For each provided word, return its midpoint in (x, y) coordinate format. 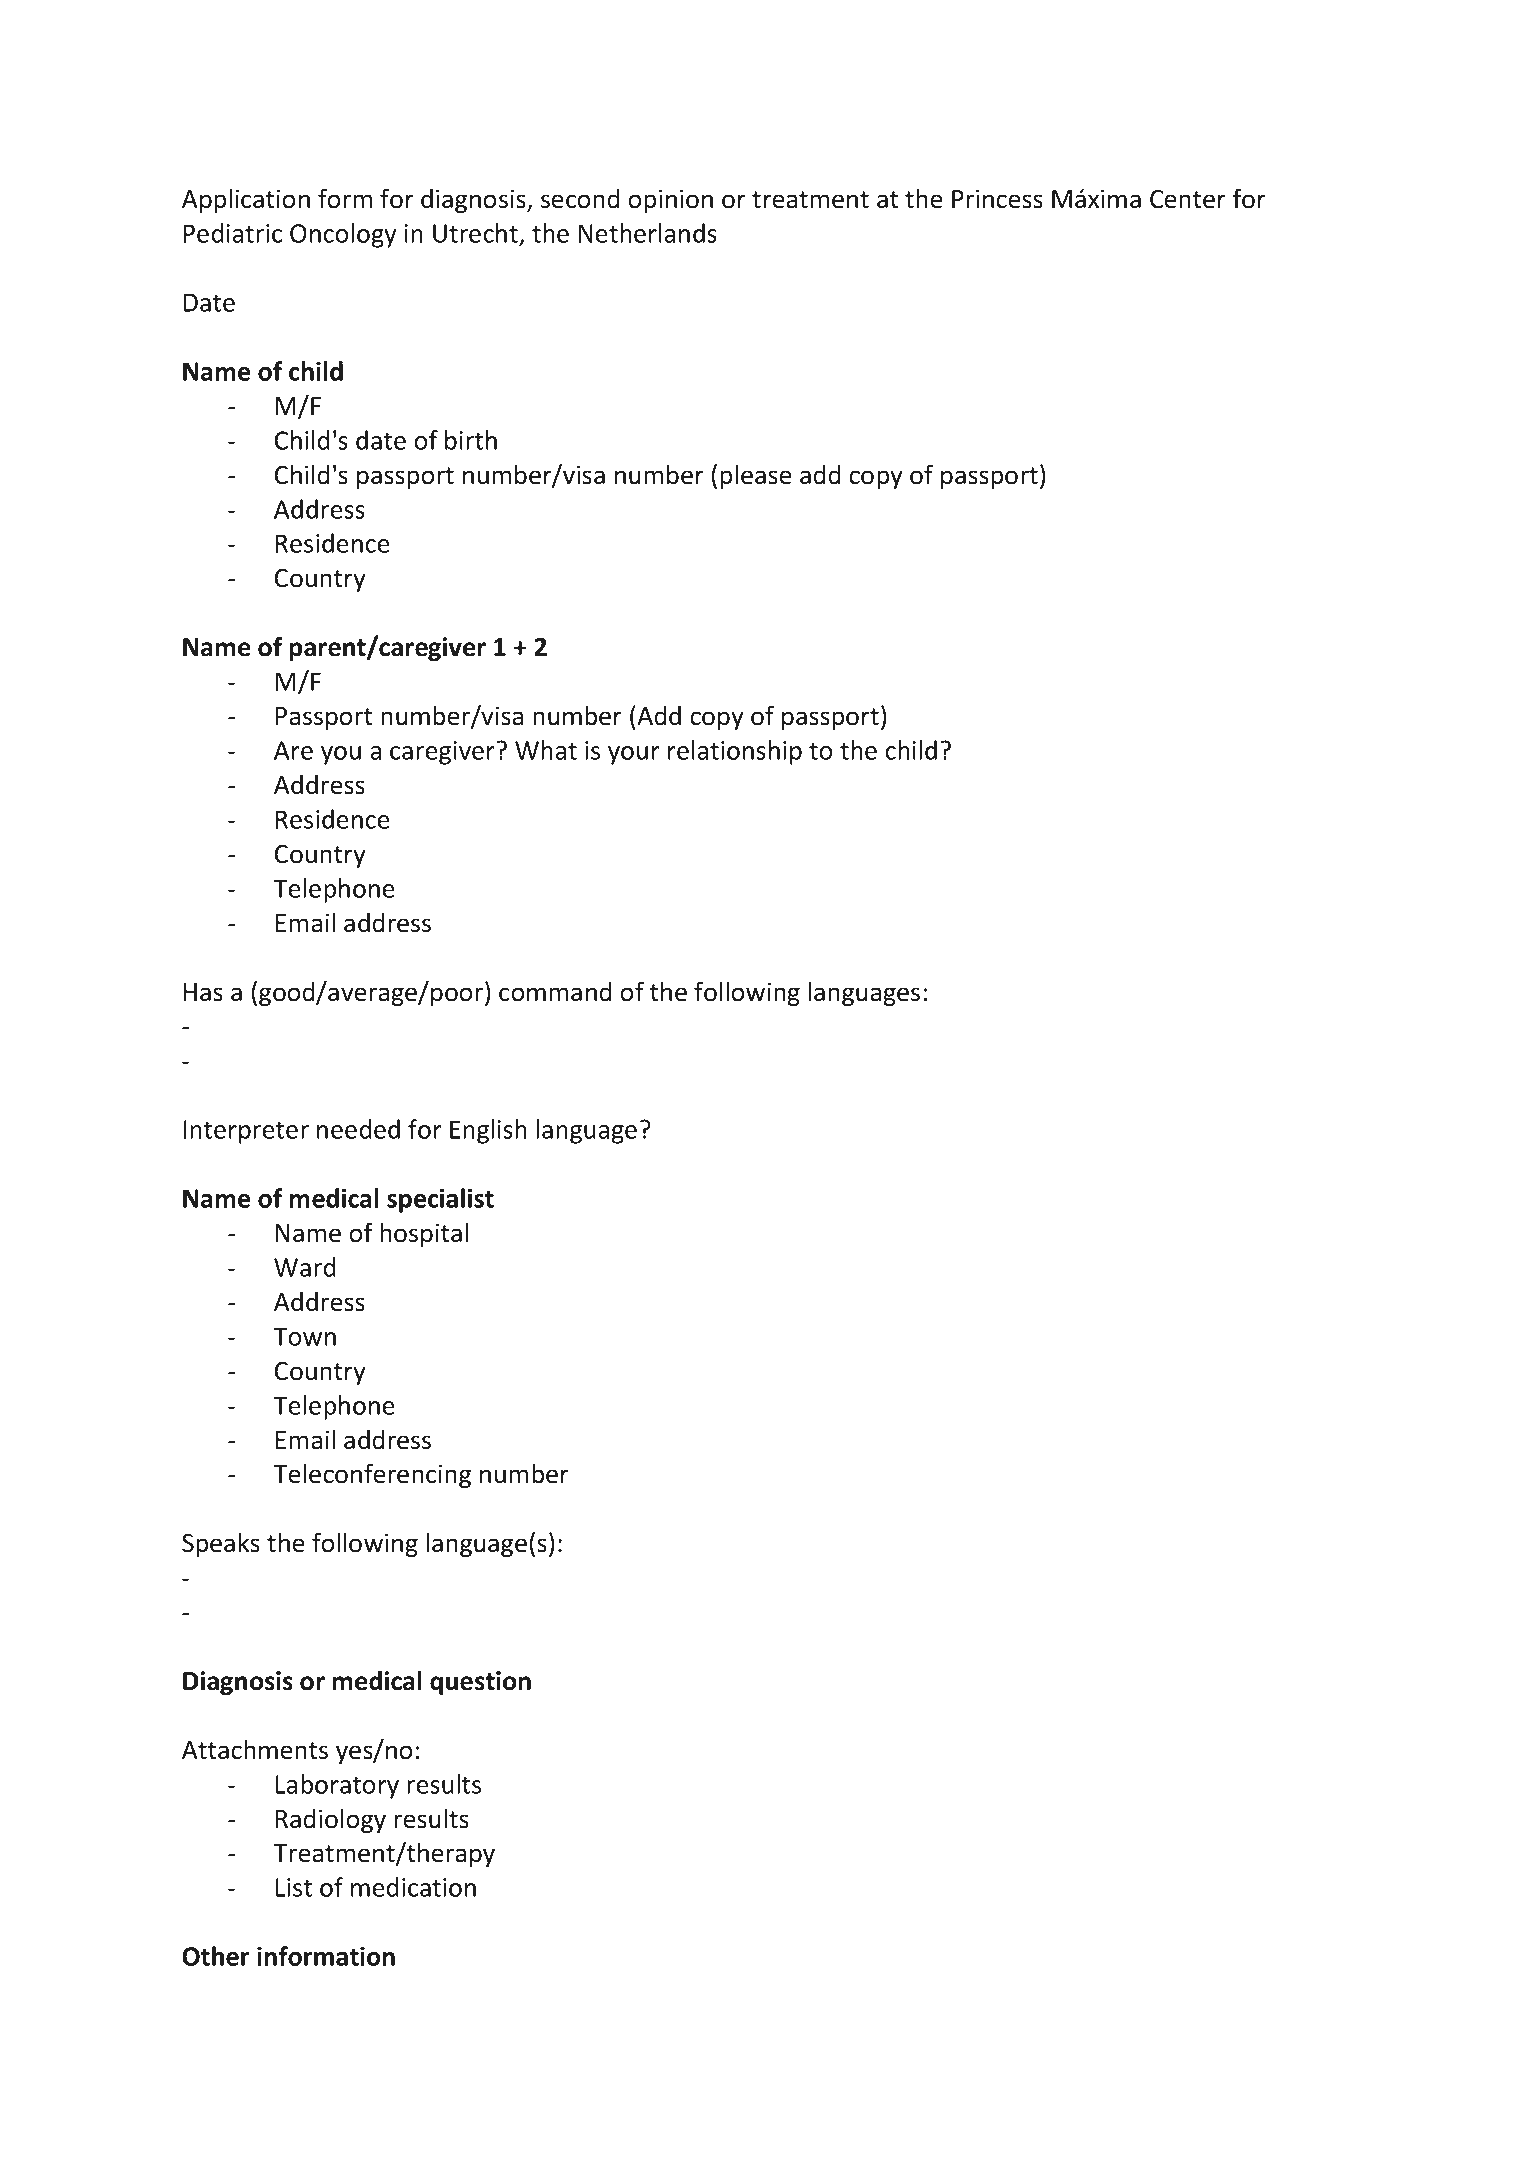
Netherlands (648, 233)
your (634, 755)
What (546, 750)
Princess (997, 199)
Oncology (343, 235)
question (480, 1683)
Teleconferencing (372, 1475)
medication (413, 1887)
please (756, 476)
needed (358, 1129)
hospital (424, 1234)
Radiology (331, 1820)
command (555, 991)
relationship (735, 752)
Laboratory (337, 1786)
